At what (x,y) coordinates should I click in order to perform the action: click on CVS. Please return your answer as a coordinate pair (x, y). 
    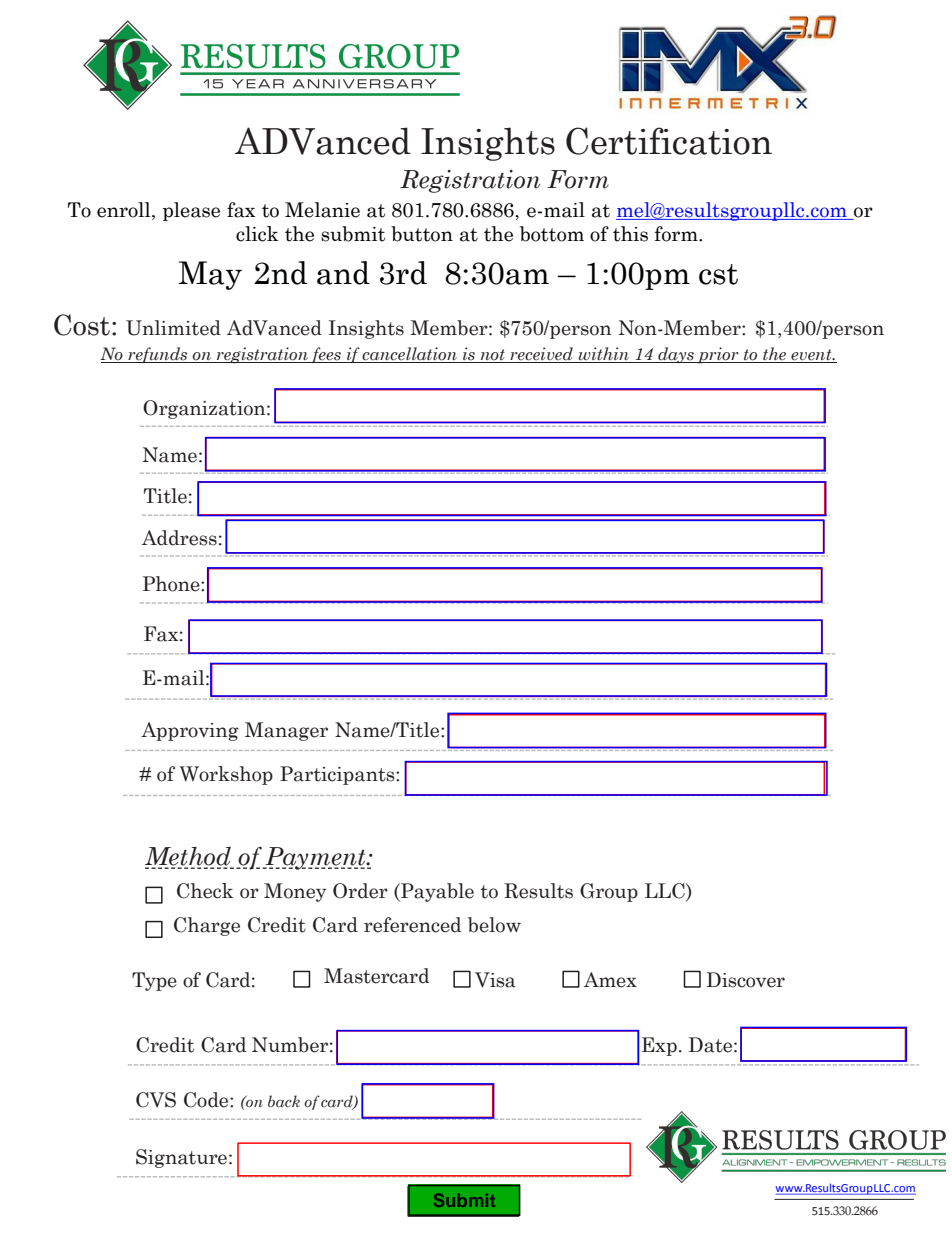
    Looking at the image, I should click on (156, 1100).
